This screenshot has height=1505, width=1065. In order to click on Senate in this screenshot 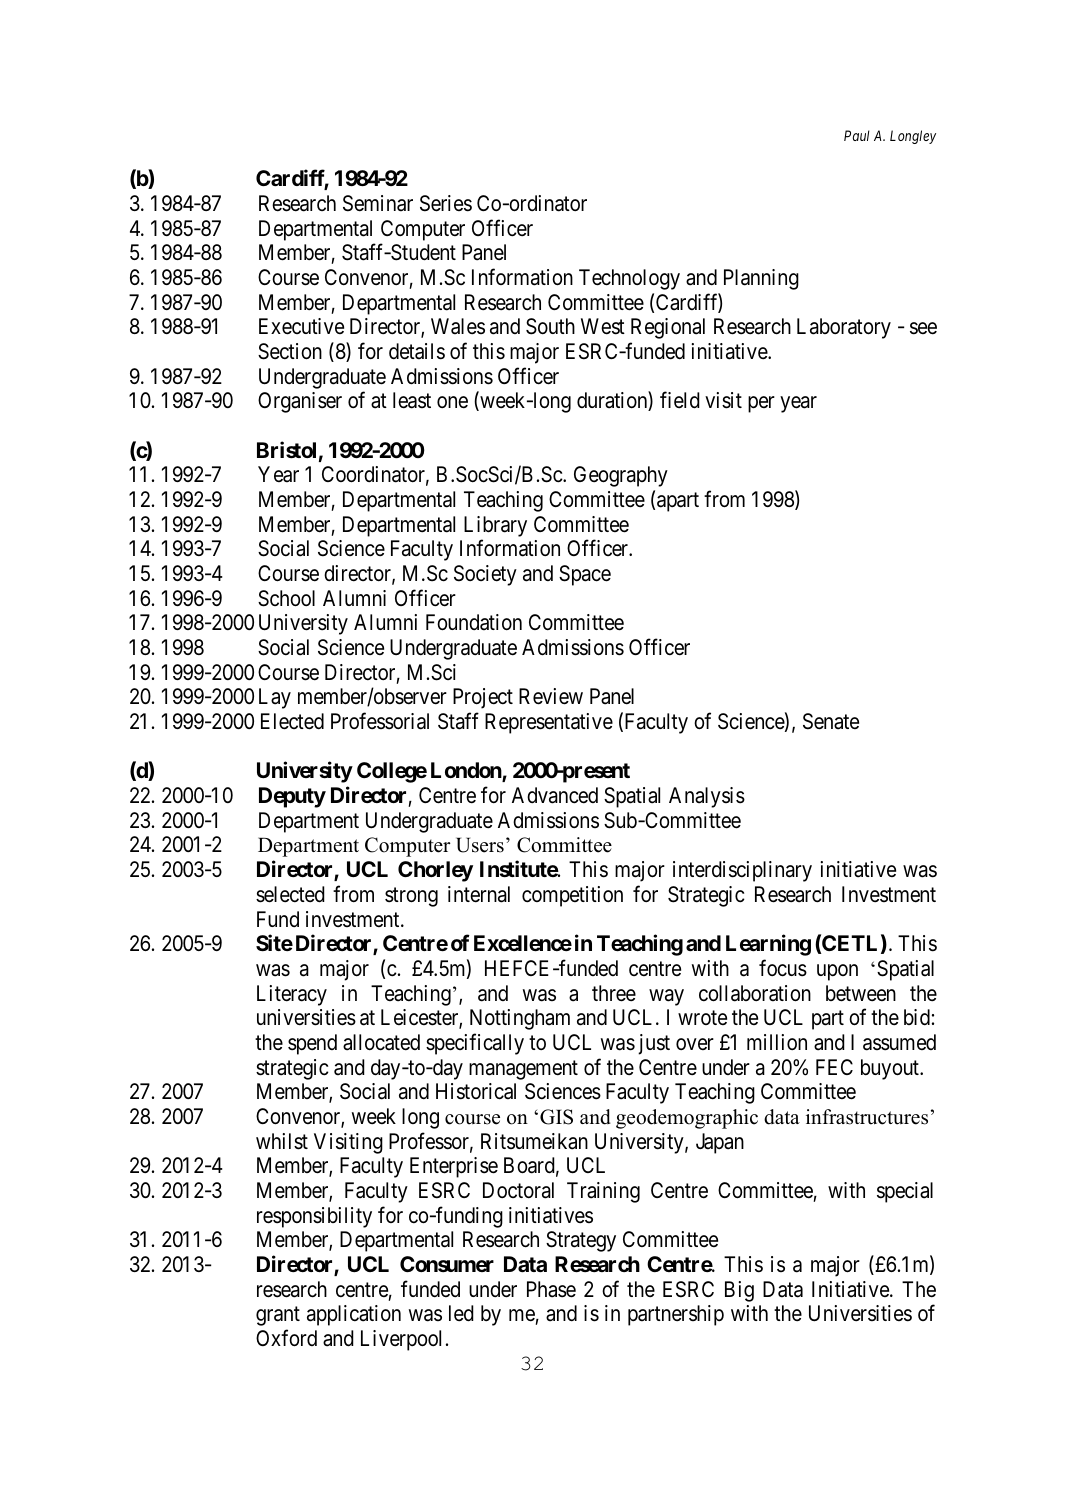, I will do `click(831, 721)`.
